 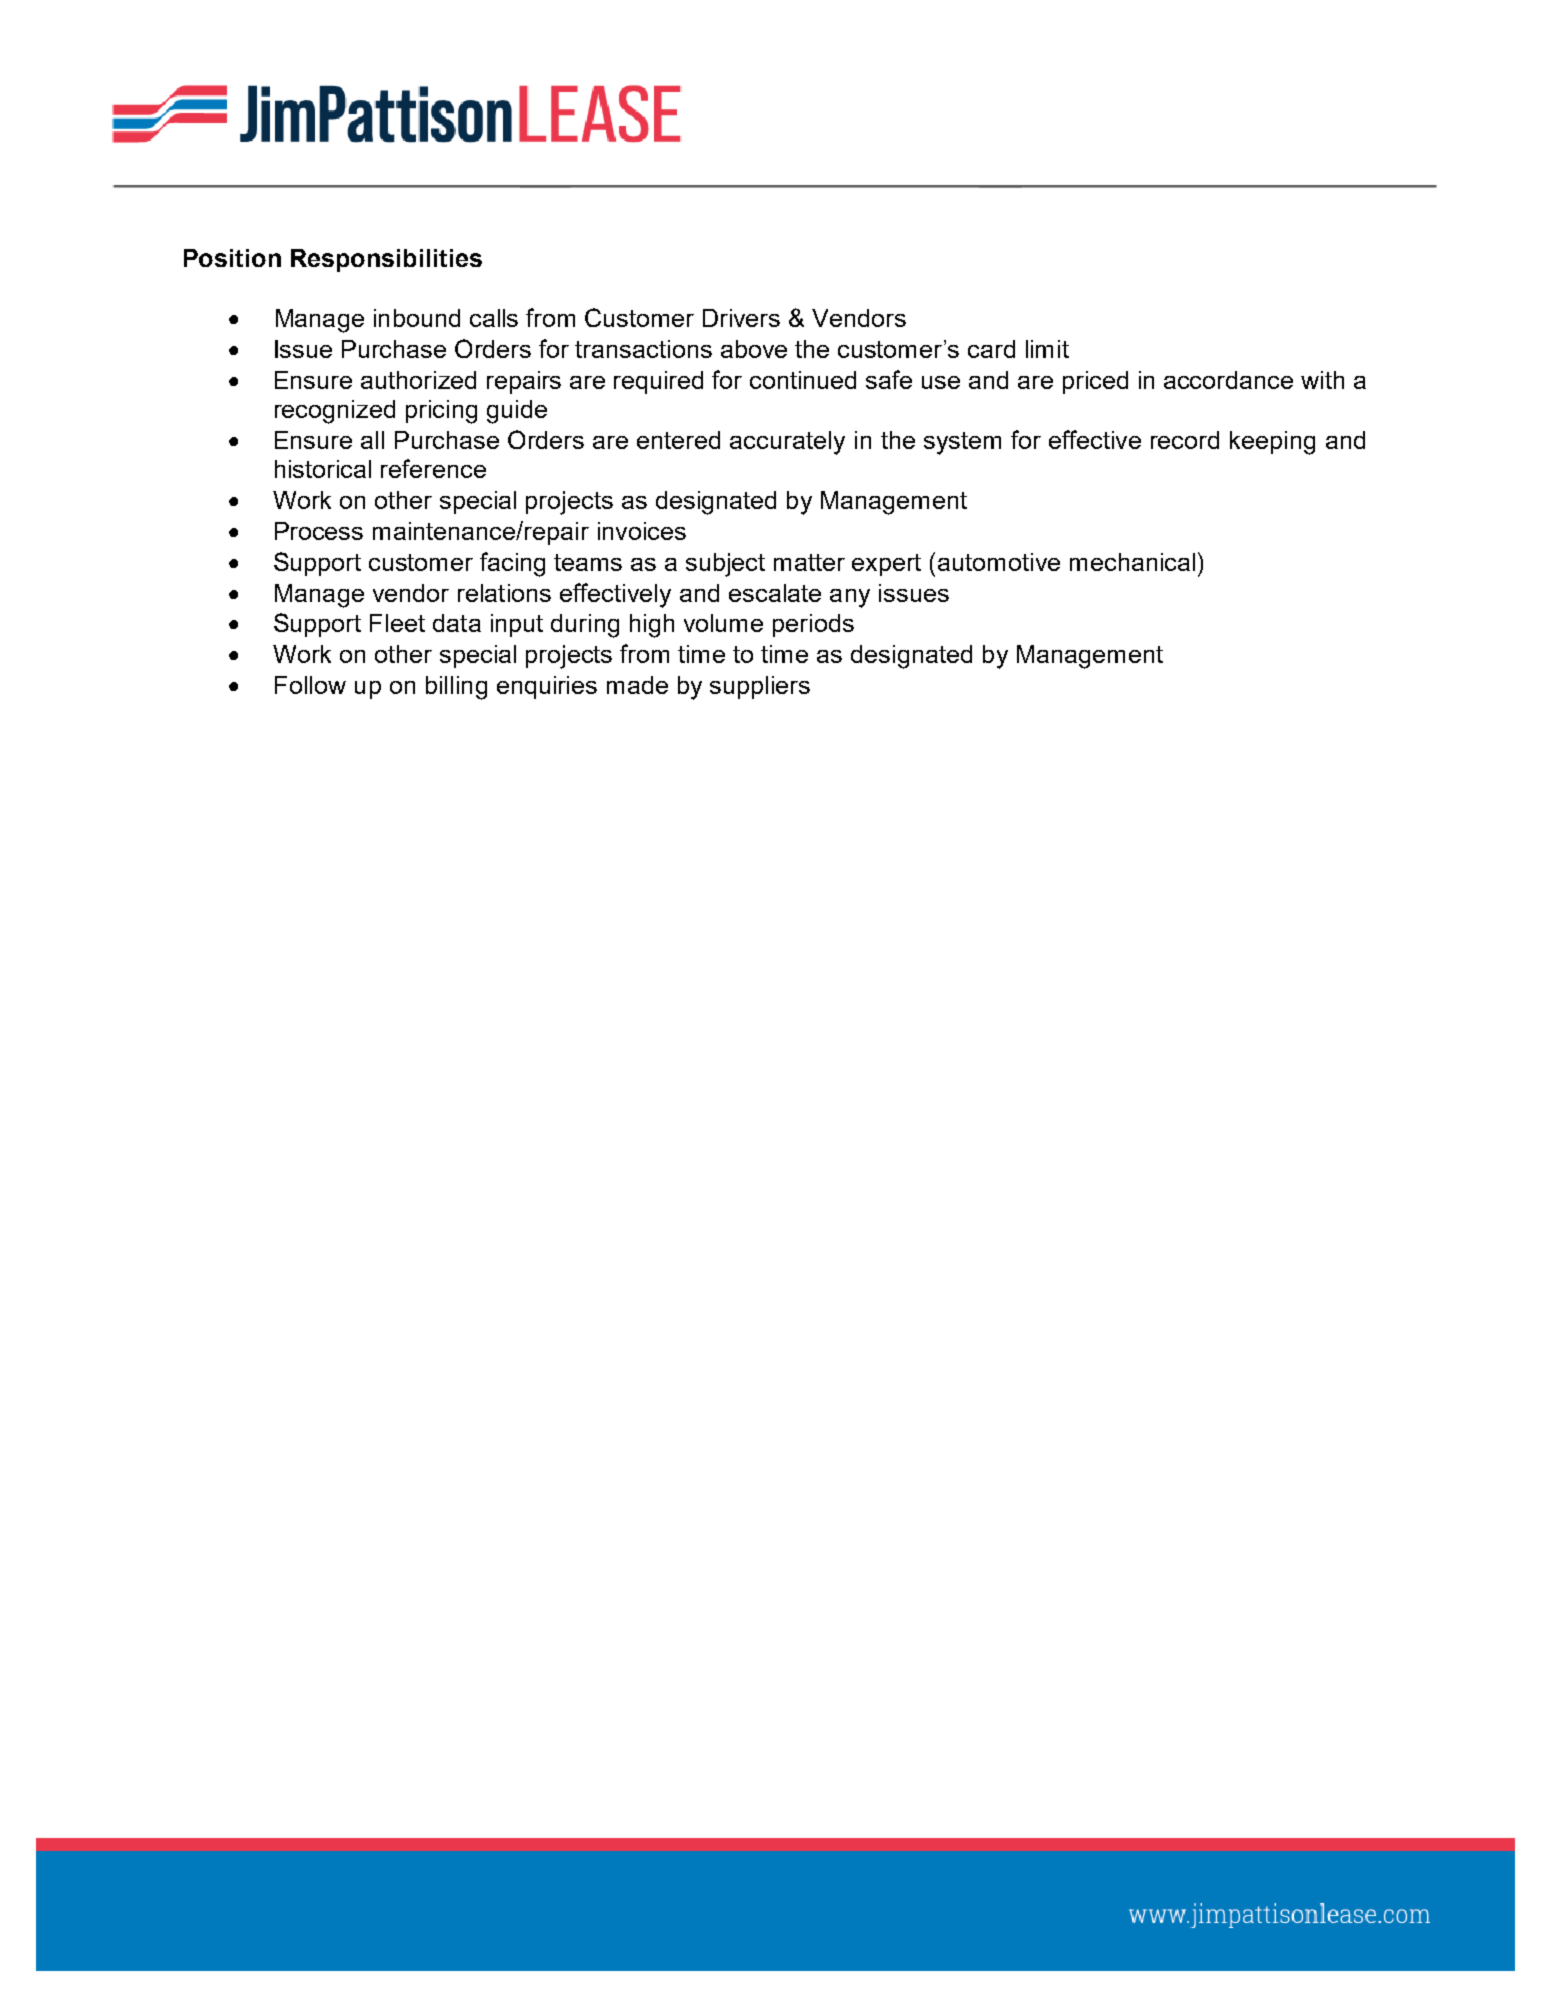 I want to click on Follow, so click(x=310, y=685).
